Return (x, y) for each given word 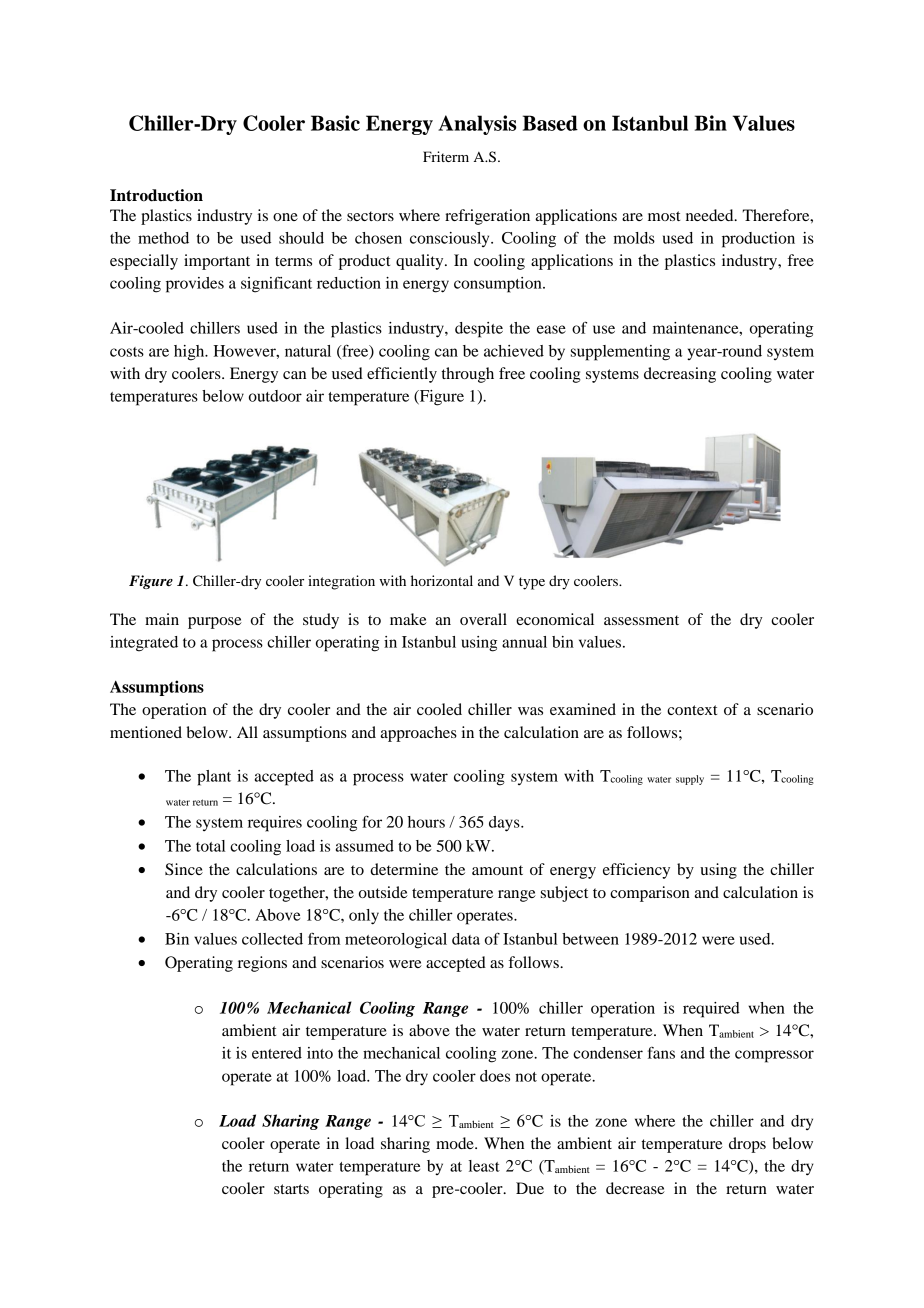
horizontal (442, 580)
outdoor (275, 396)
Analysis (477, 125)
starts (291, 1189)
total (210, 846)
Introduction (156, 195)
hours (426, 822)
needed (711, 215)
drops (747, 1145)
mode (456, 1143)
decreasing (680, 375)
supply (690, 780)
